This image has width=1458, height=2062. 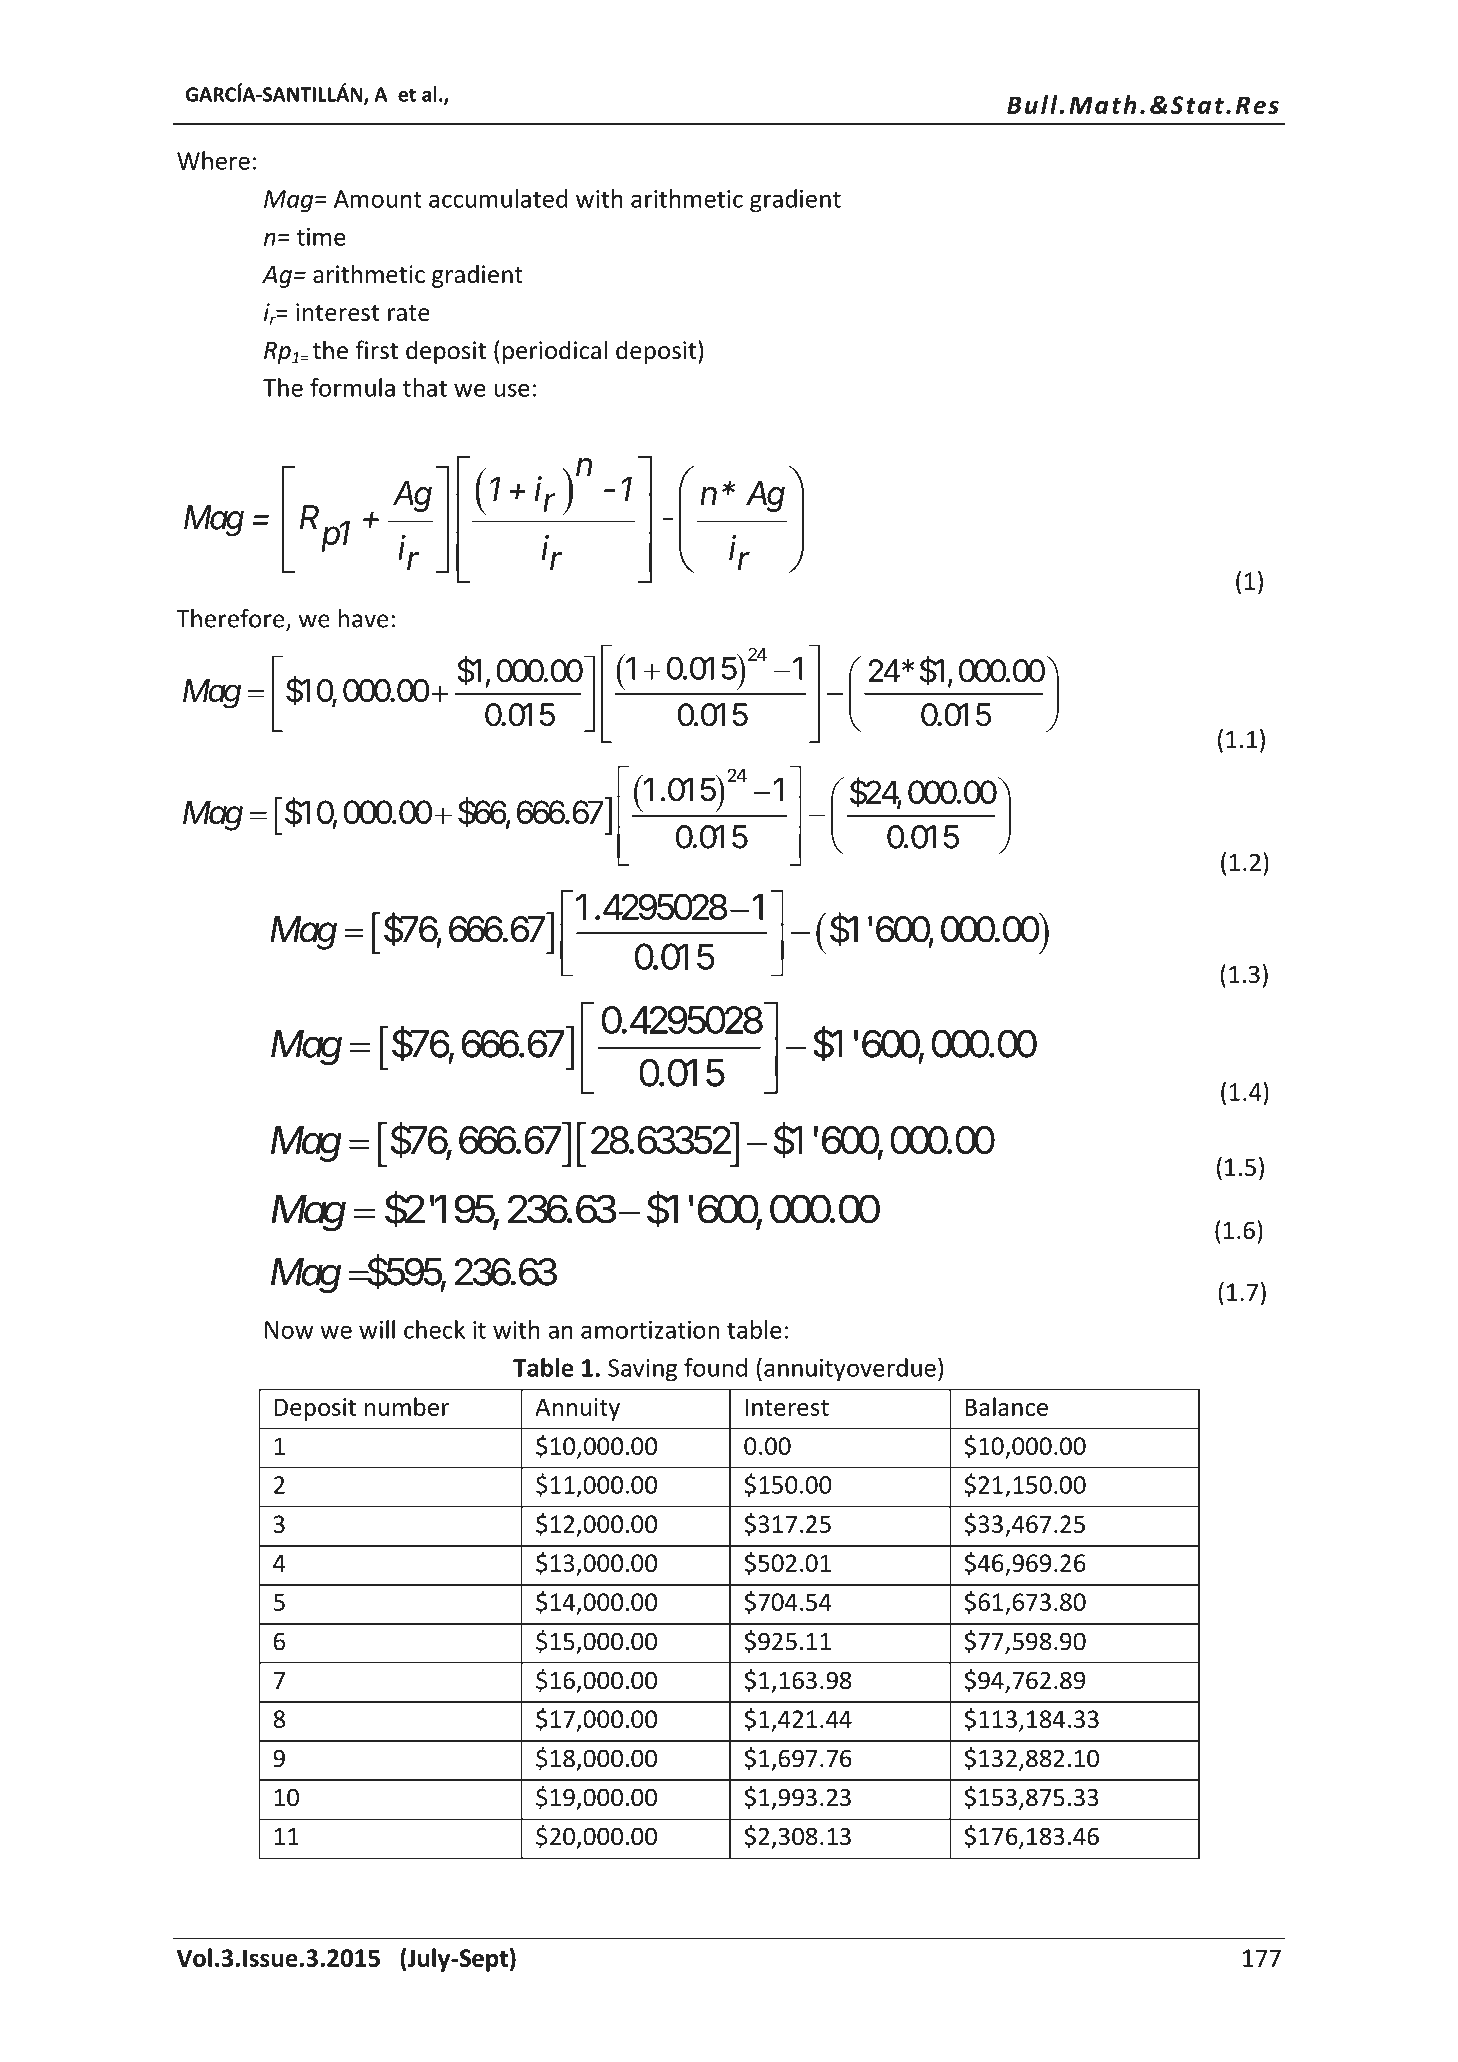 I want to click on that, so click(x=425, y=387).
